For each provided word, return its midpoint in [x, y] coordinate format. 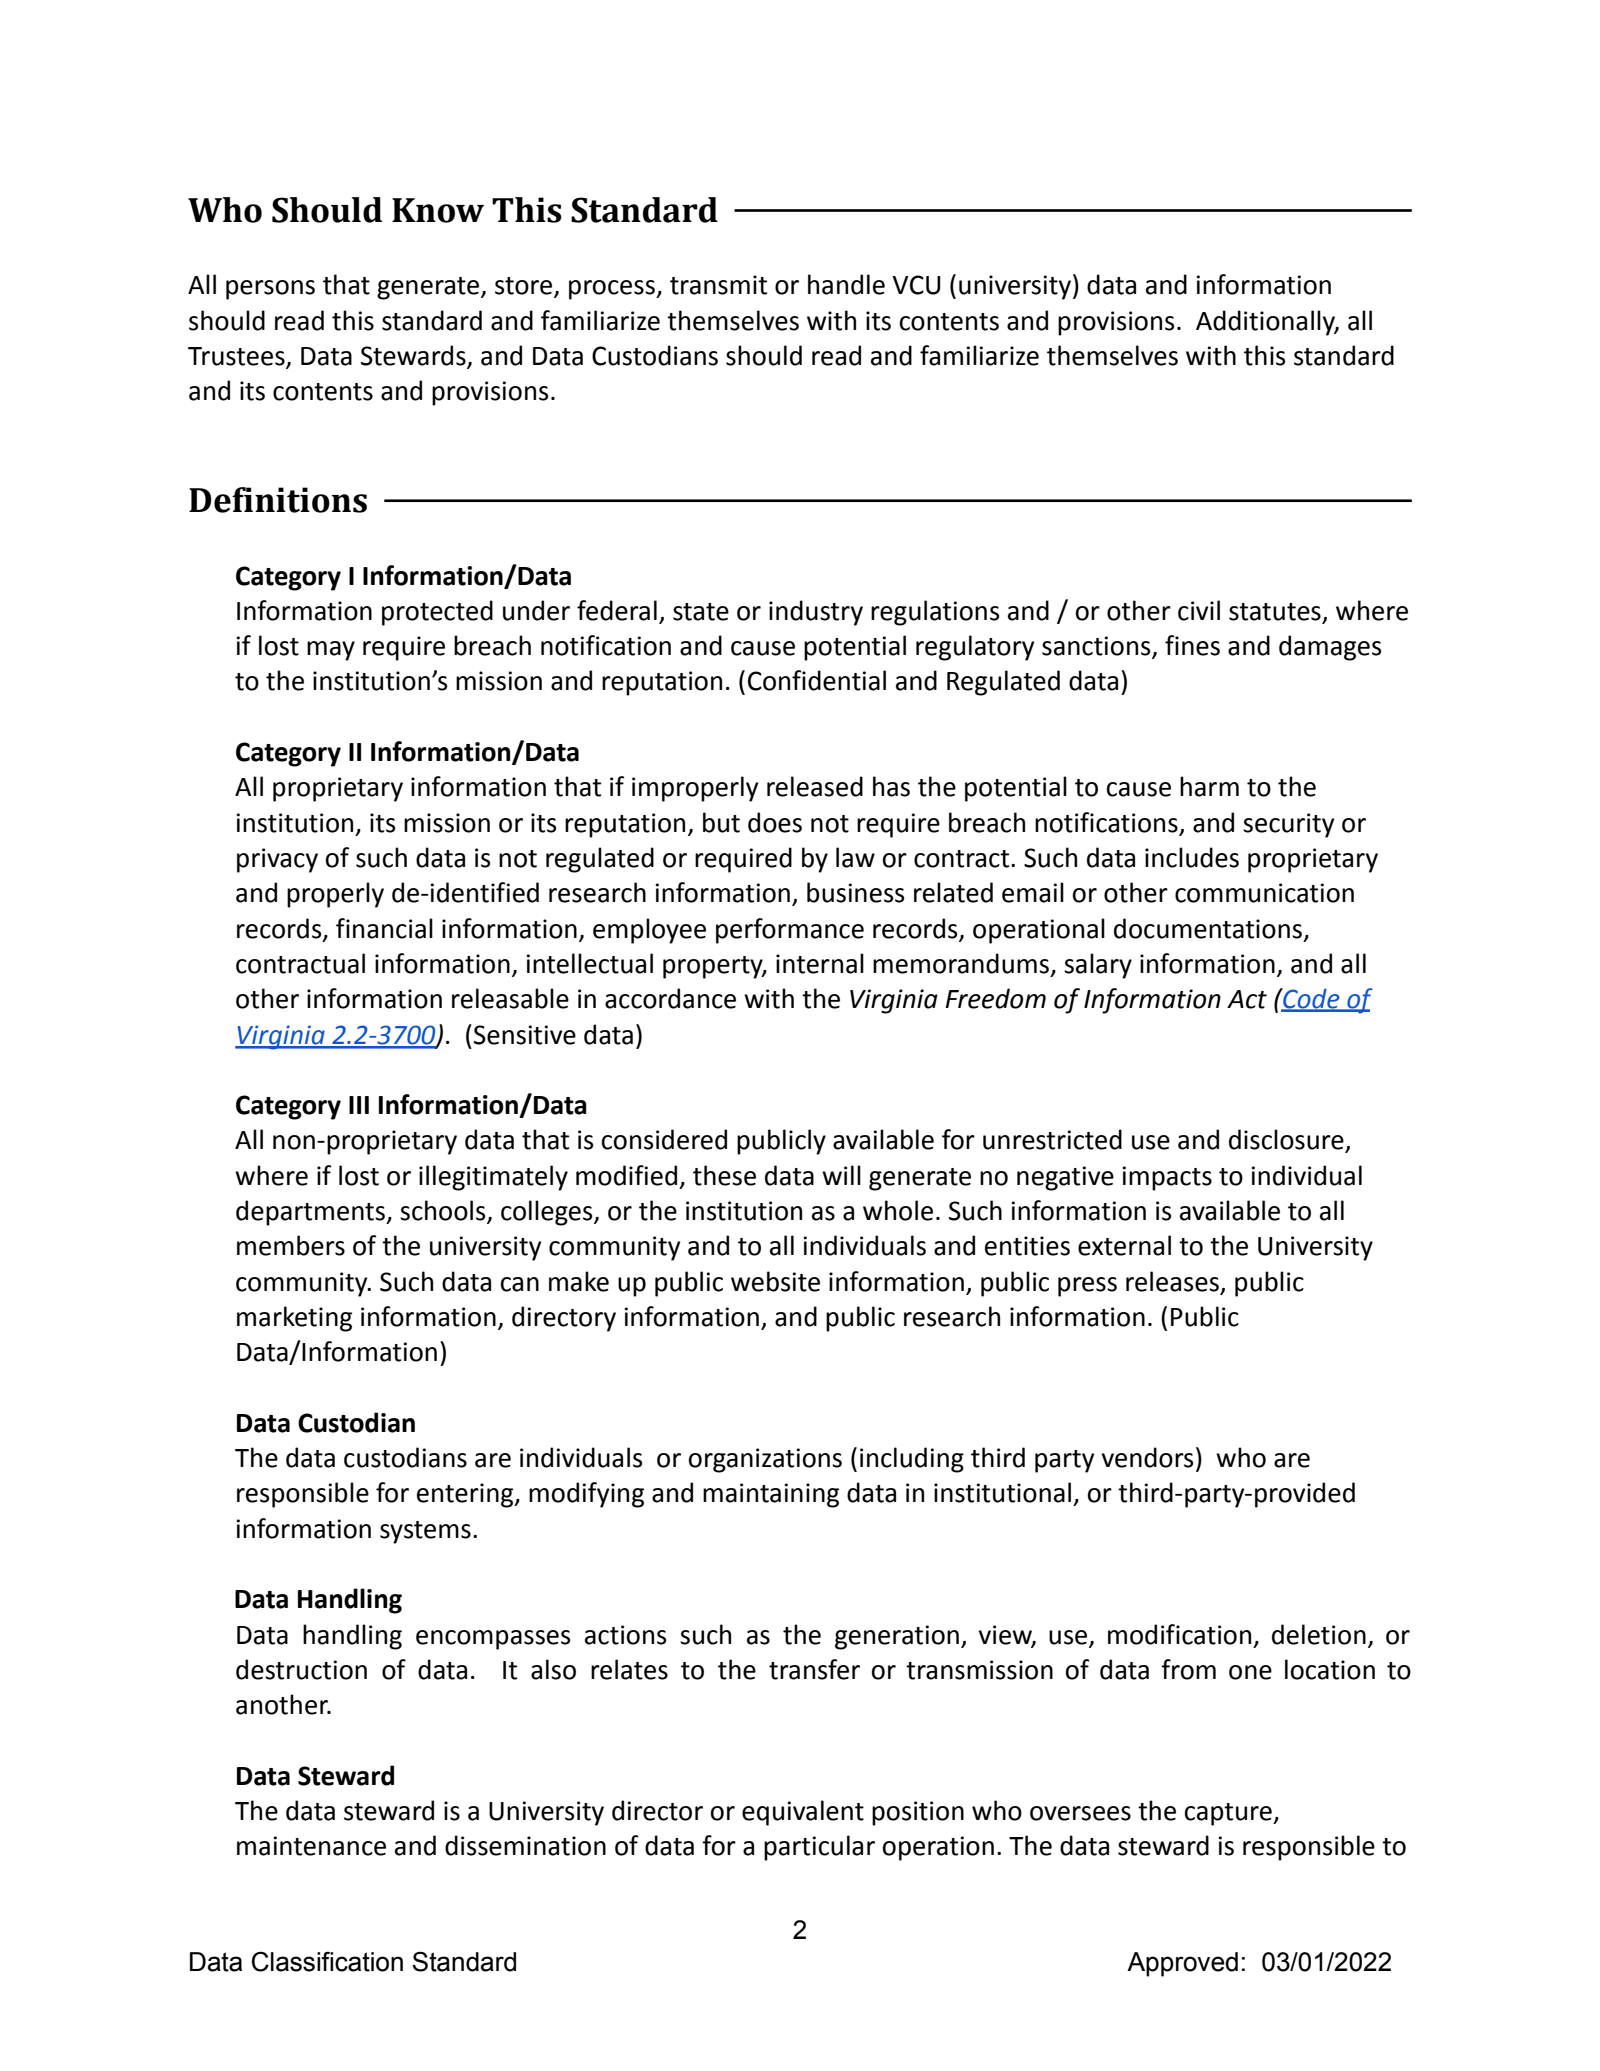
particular [819, 1848]
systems [425, 1532]
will [841, 1175]
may [331, 651]
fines [1192, 645]
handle [846, 284]
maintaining [771, 1495]
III [359, 1105]
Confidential [817, 680]
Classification [327, 1961]
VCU [916, 285]
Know [438, 210]
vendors [1147, 1457]
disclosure [1287, 1140]
